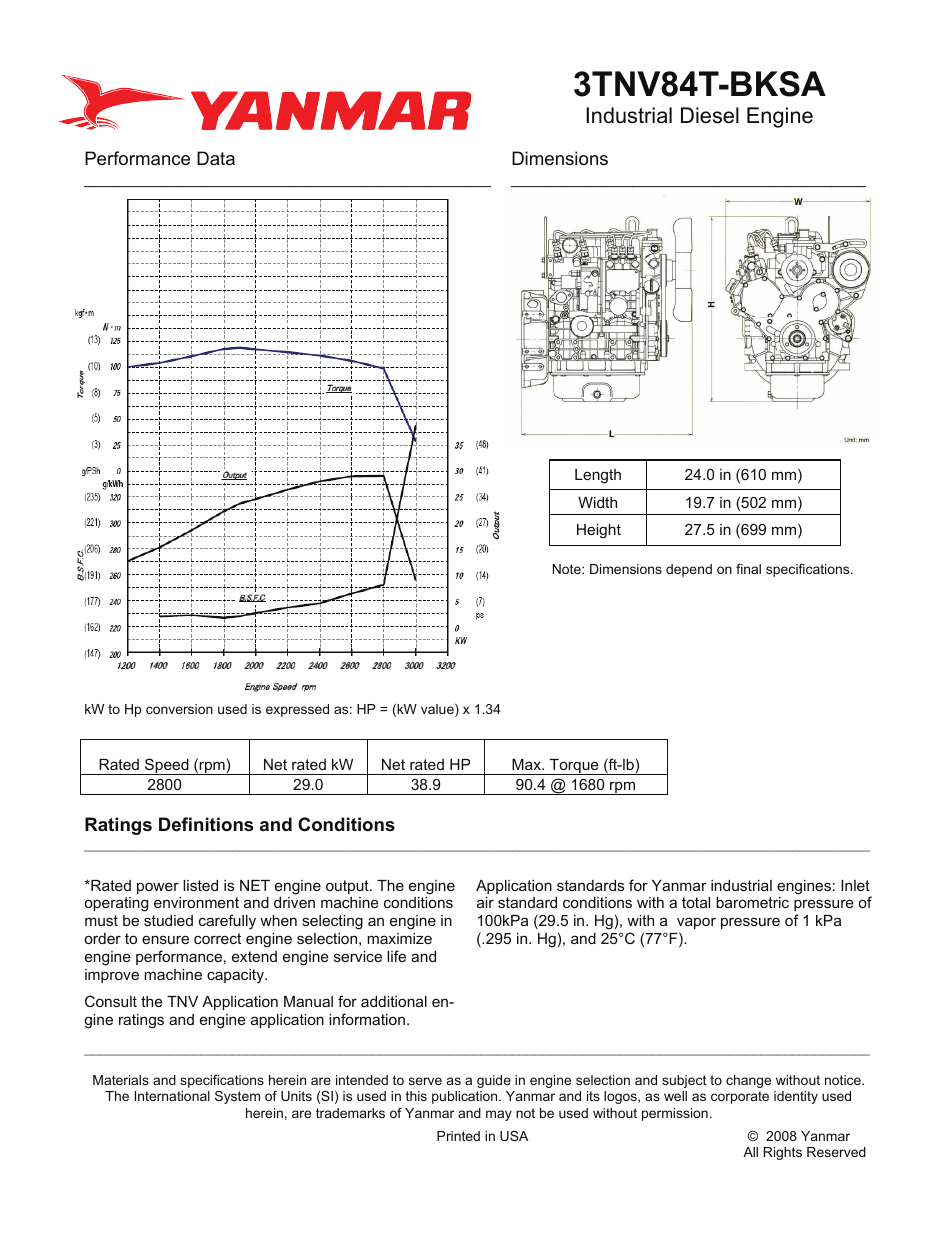 The image size is (952, 1233). Describe the element at coordinates (499, 1115) in the document. I see `may` at that location.
